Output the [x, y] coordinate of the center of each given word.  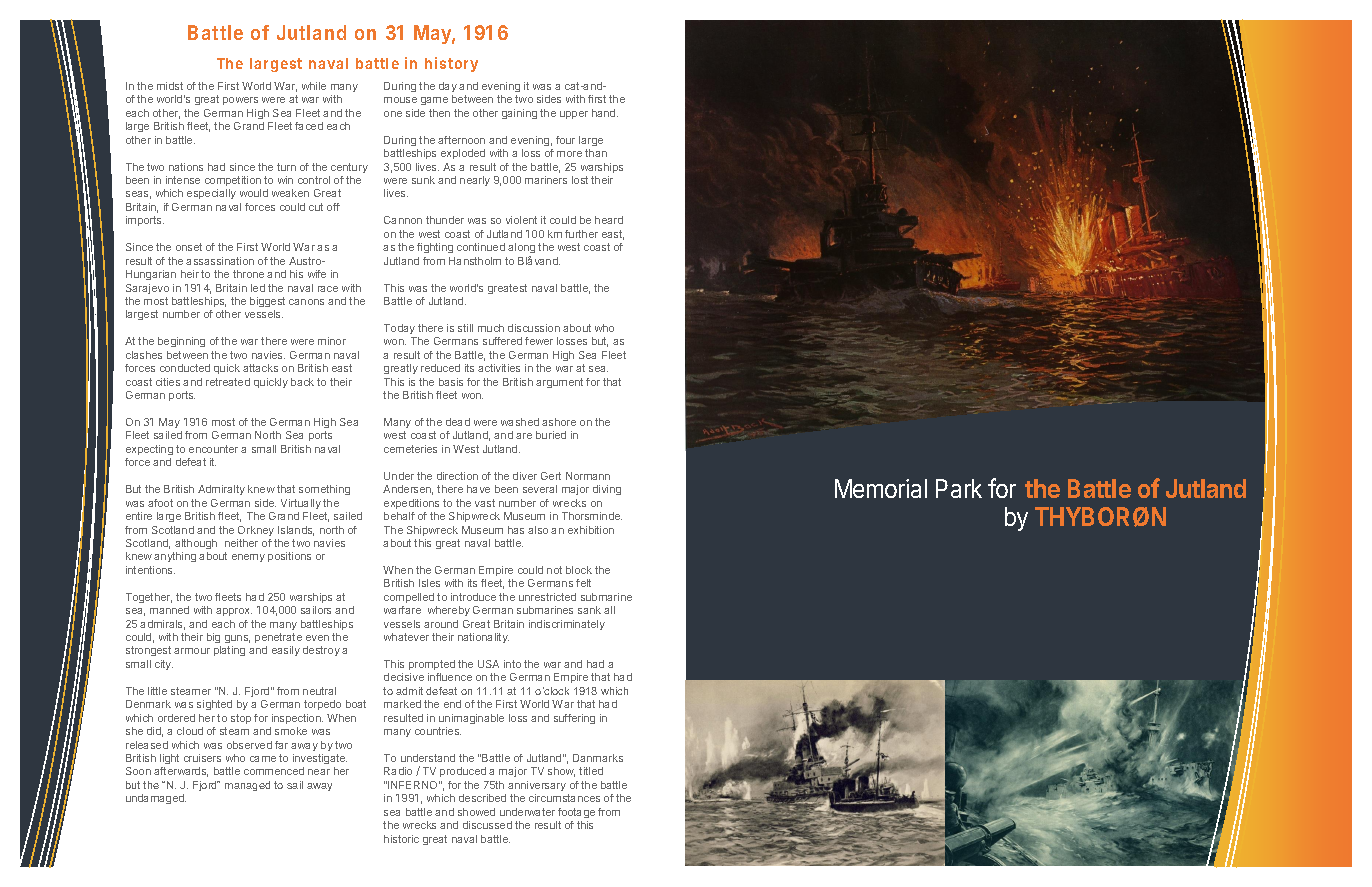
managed [247, 786]
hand [605, 113]
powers [240, 101]
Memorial [881, 488]
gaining [519, 114]
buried [551, 435]
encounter [213, 449]
